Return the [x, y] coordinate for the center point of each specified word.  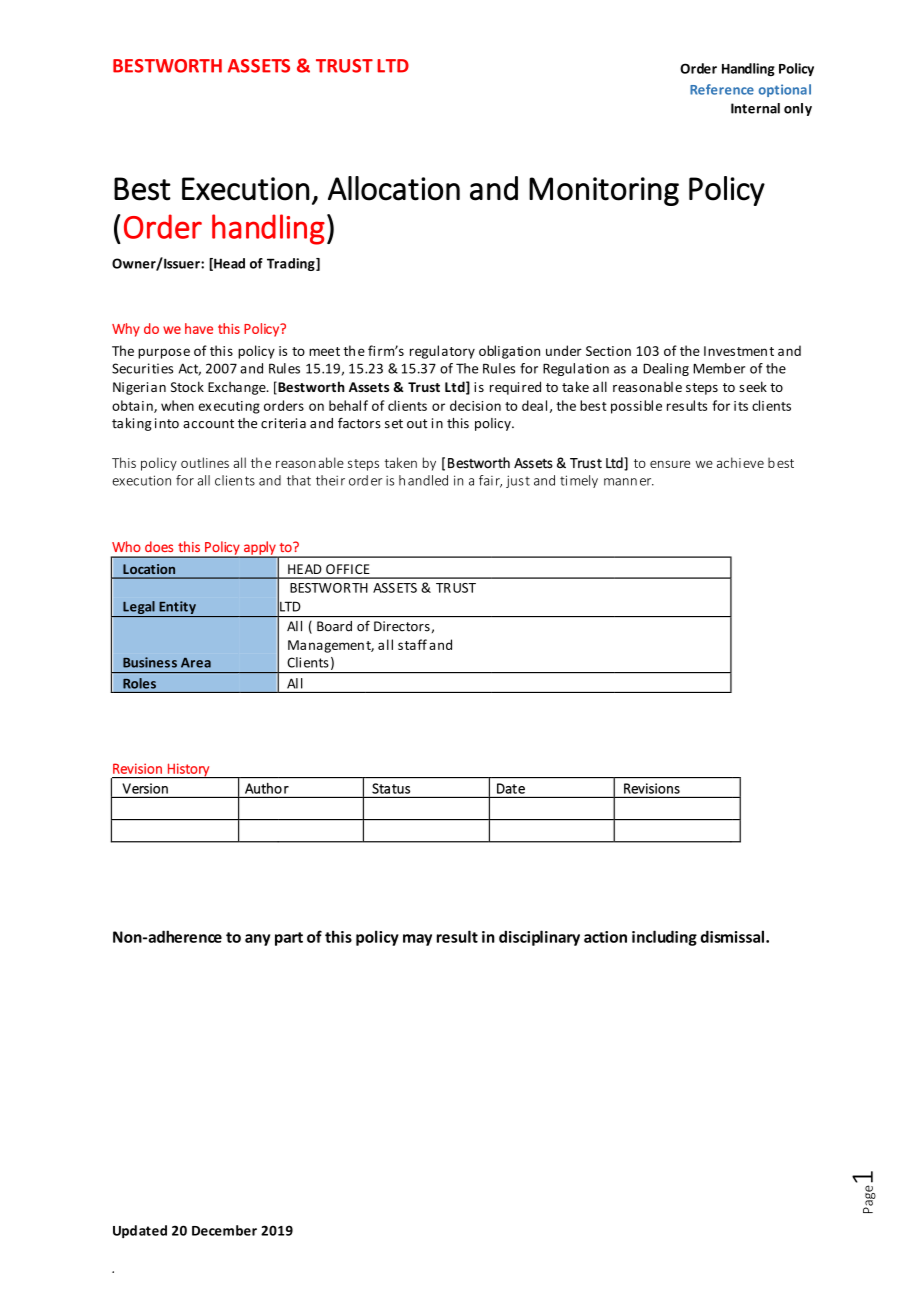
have [199, 328]
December [224, 1230]
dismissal [732, 936]
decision [475, 405]
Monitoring [604, 191]
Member [719, 368]
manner [629, 482]
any [257, 940]
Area [196, 663]
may [417, 940]
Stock [187, 386]
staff [412, 644]
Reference [722, 89]
